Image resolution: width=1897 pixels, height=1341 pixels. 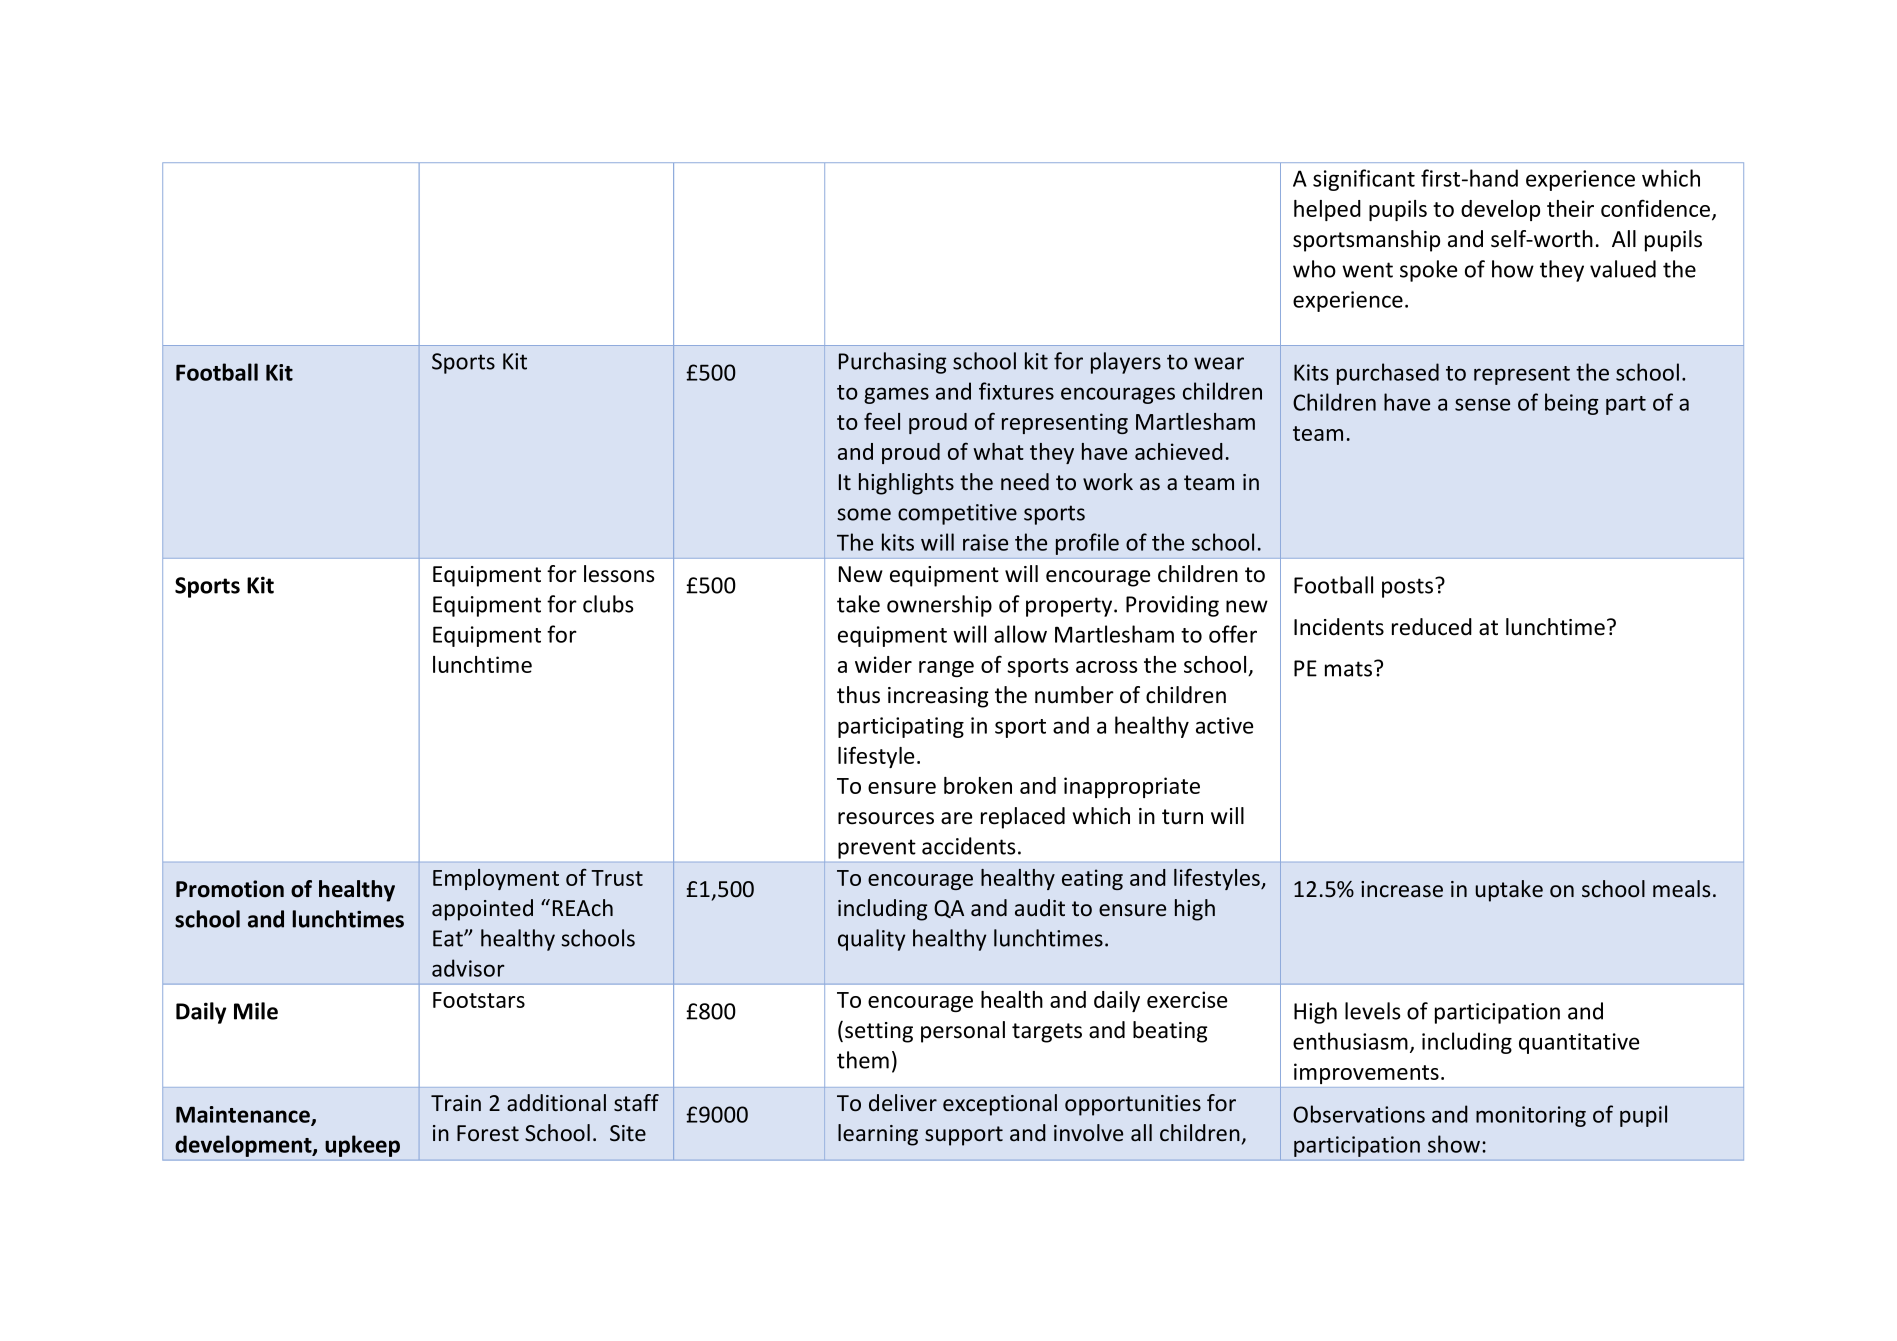 What do you see at coordinates (1570, 208) in the screenshot?
I see `their` at bounding box center [1570, 208].
